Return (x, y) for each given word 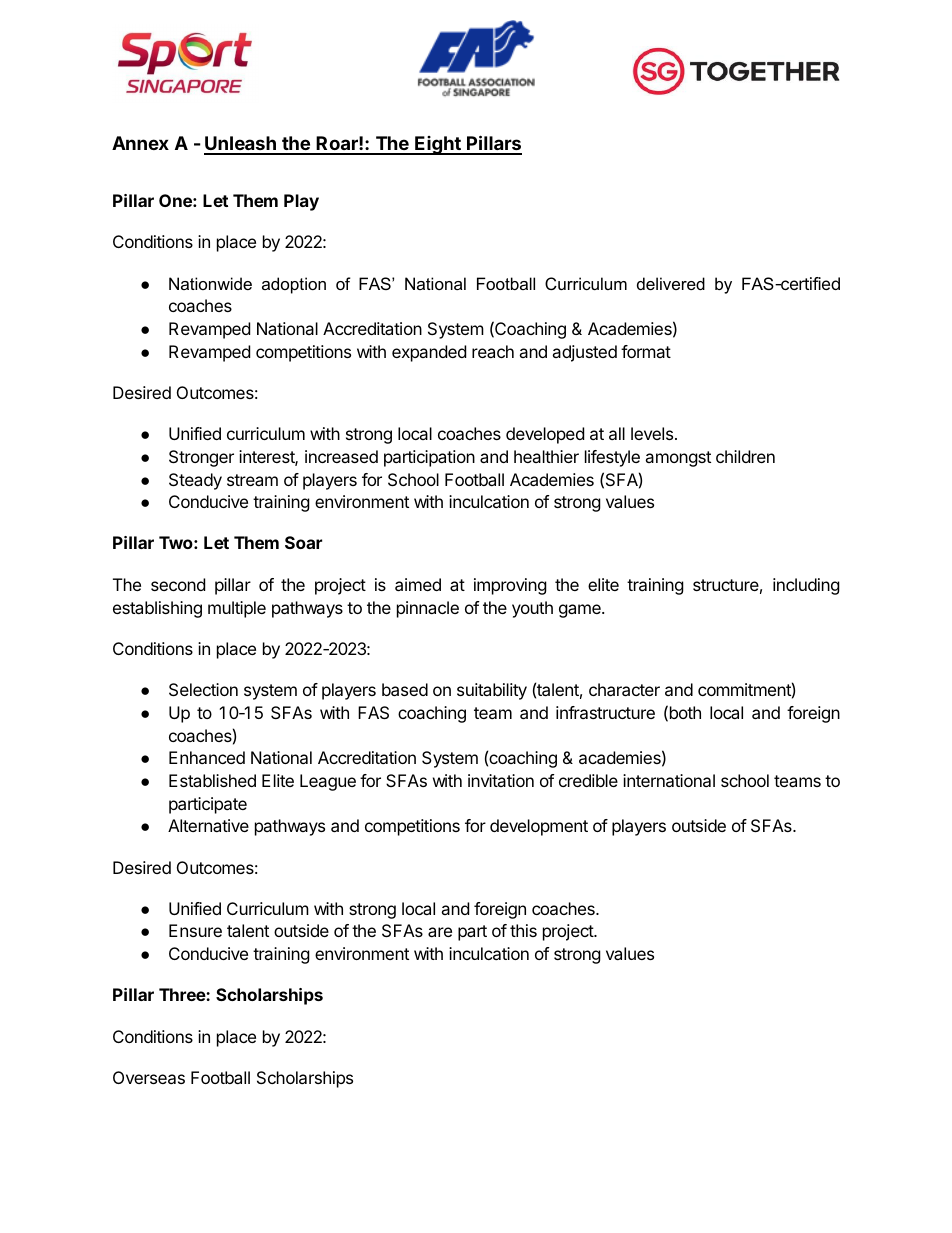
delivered (671, 283)
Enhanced (207, 757)
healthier (546, 456)
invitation (501, 780)
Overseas (149, 1077)
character (624, 689)
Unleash (241, 145)
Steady (195, 481)
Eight (438, 145)
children (745, 456)
